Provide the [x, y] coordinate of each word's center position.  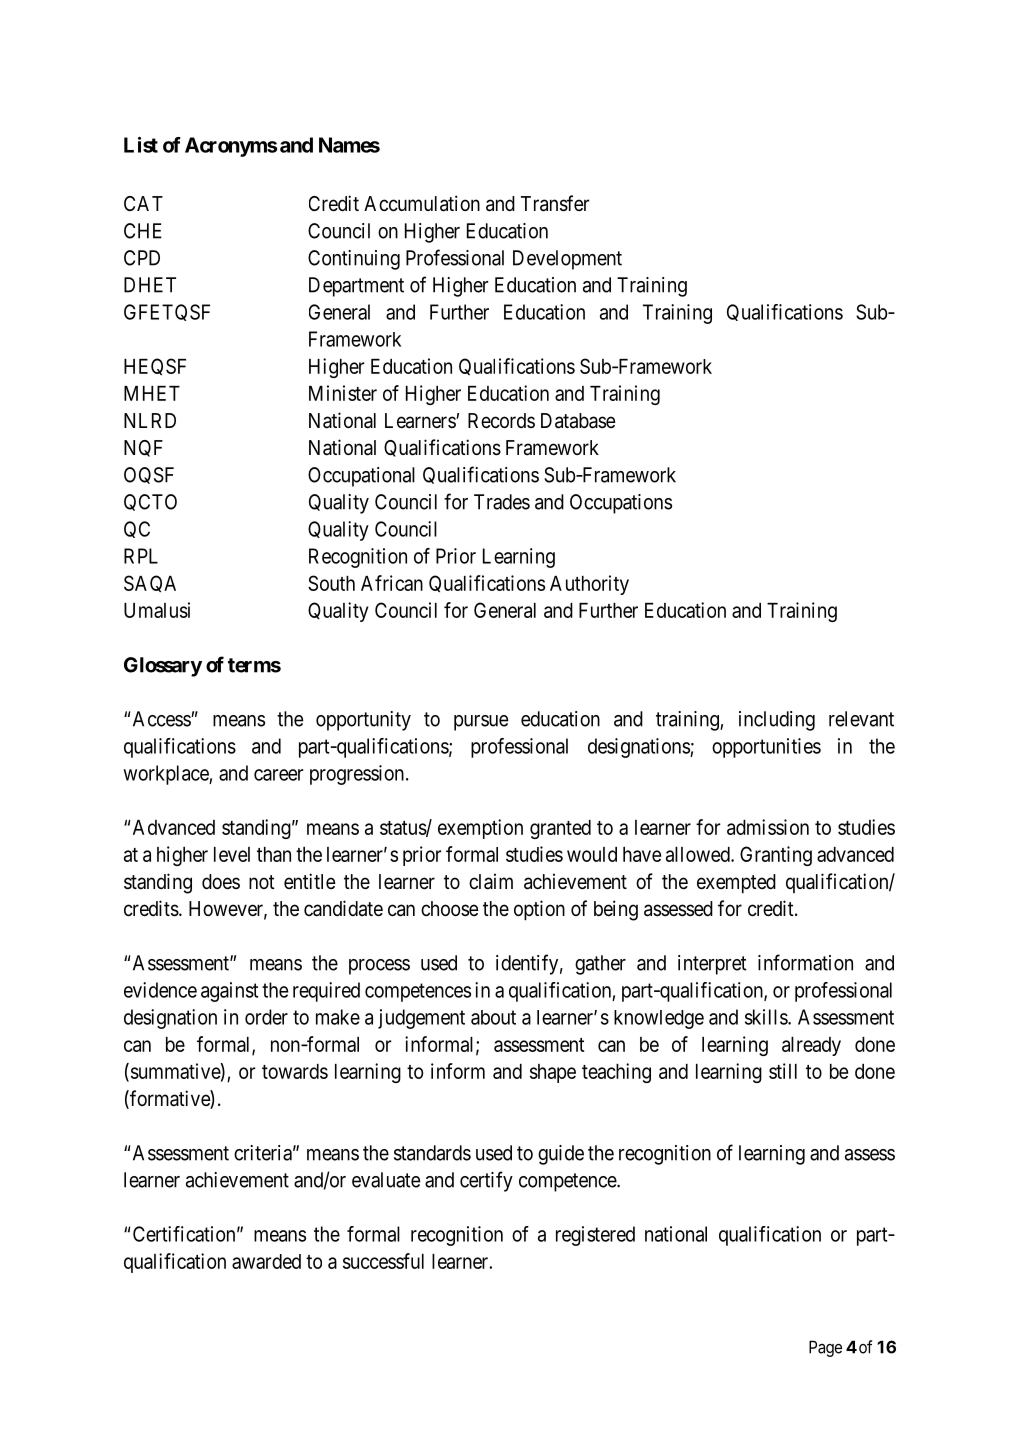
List [141, 145]
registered [595, 1236]
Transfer [555, 203]
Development [567, 260]
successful [383, 1261]
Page [825, 1348]
